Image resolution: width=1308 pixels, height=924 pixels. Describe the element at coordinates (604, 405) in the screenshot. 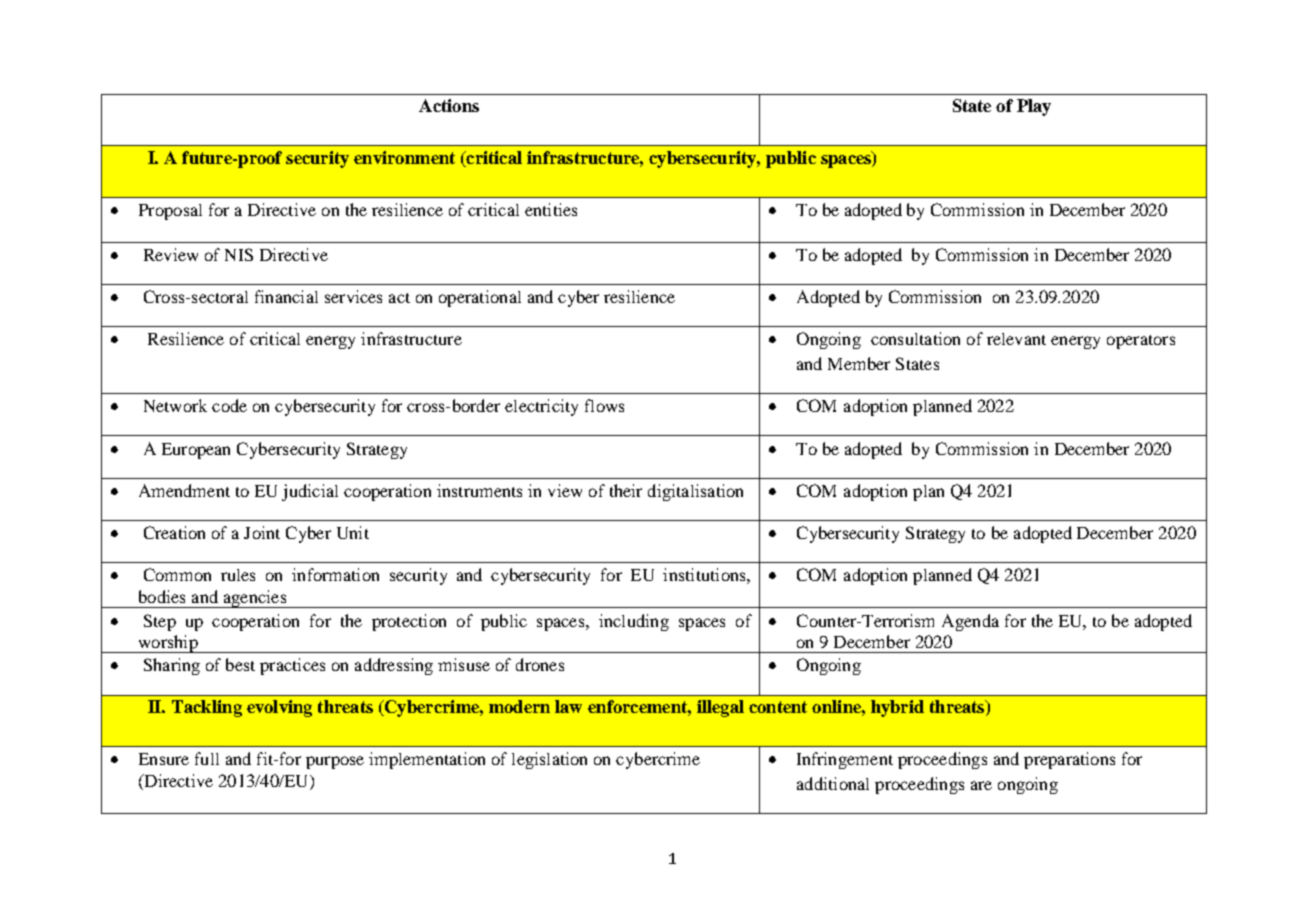

I see `flows` at that location.
